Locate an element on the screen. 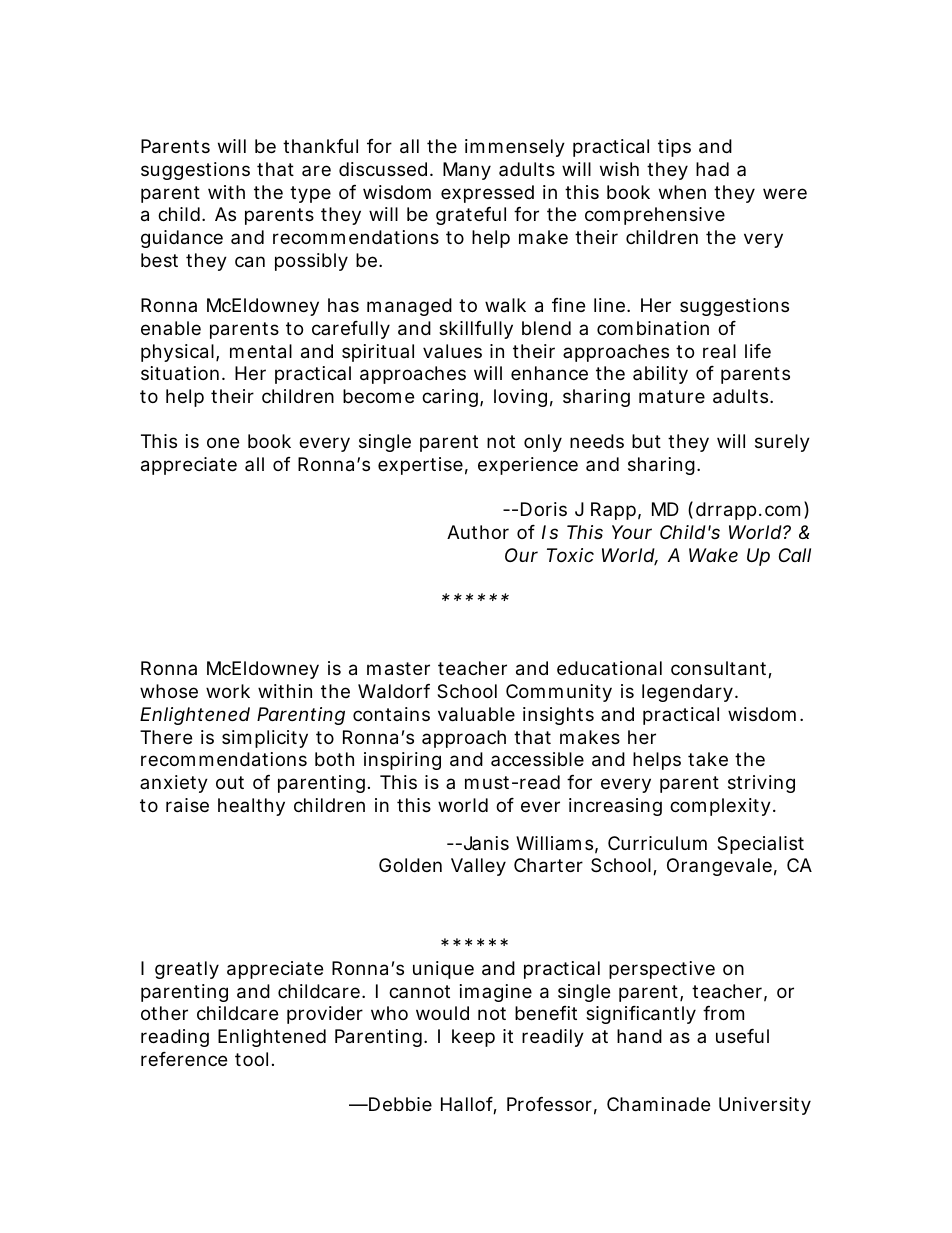  mature is located at coordinates (672, 397).
